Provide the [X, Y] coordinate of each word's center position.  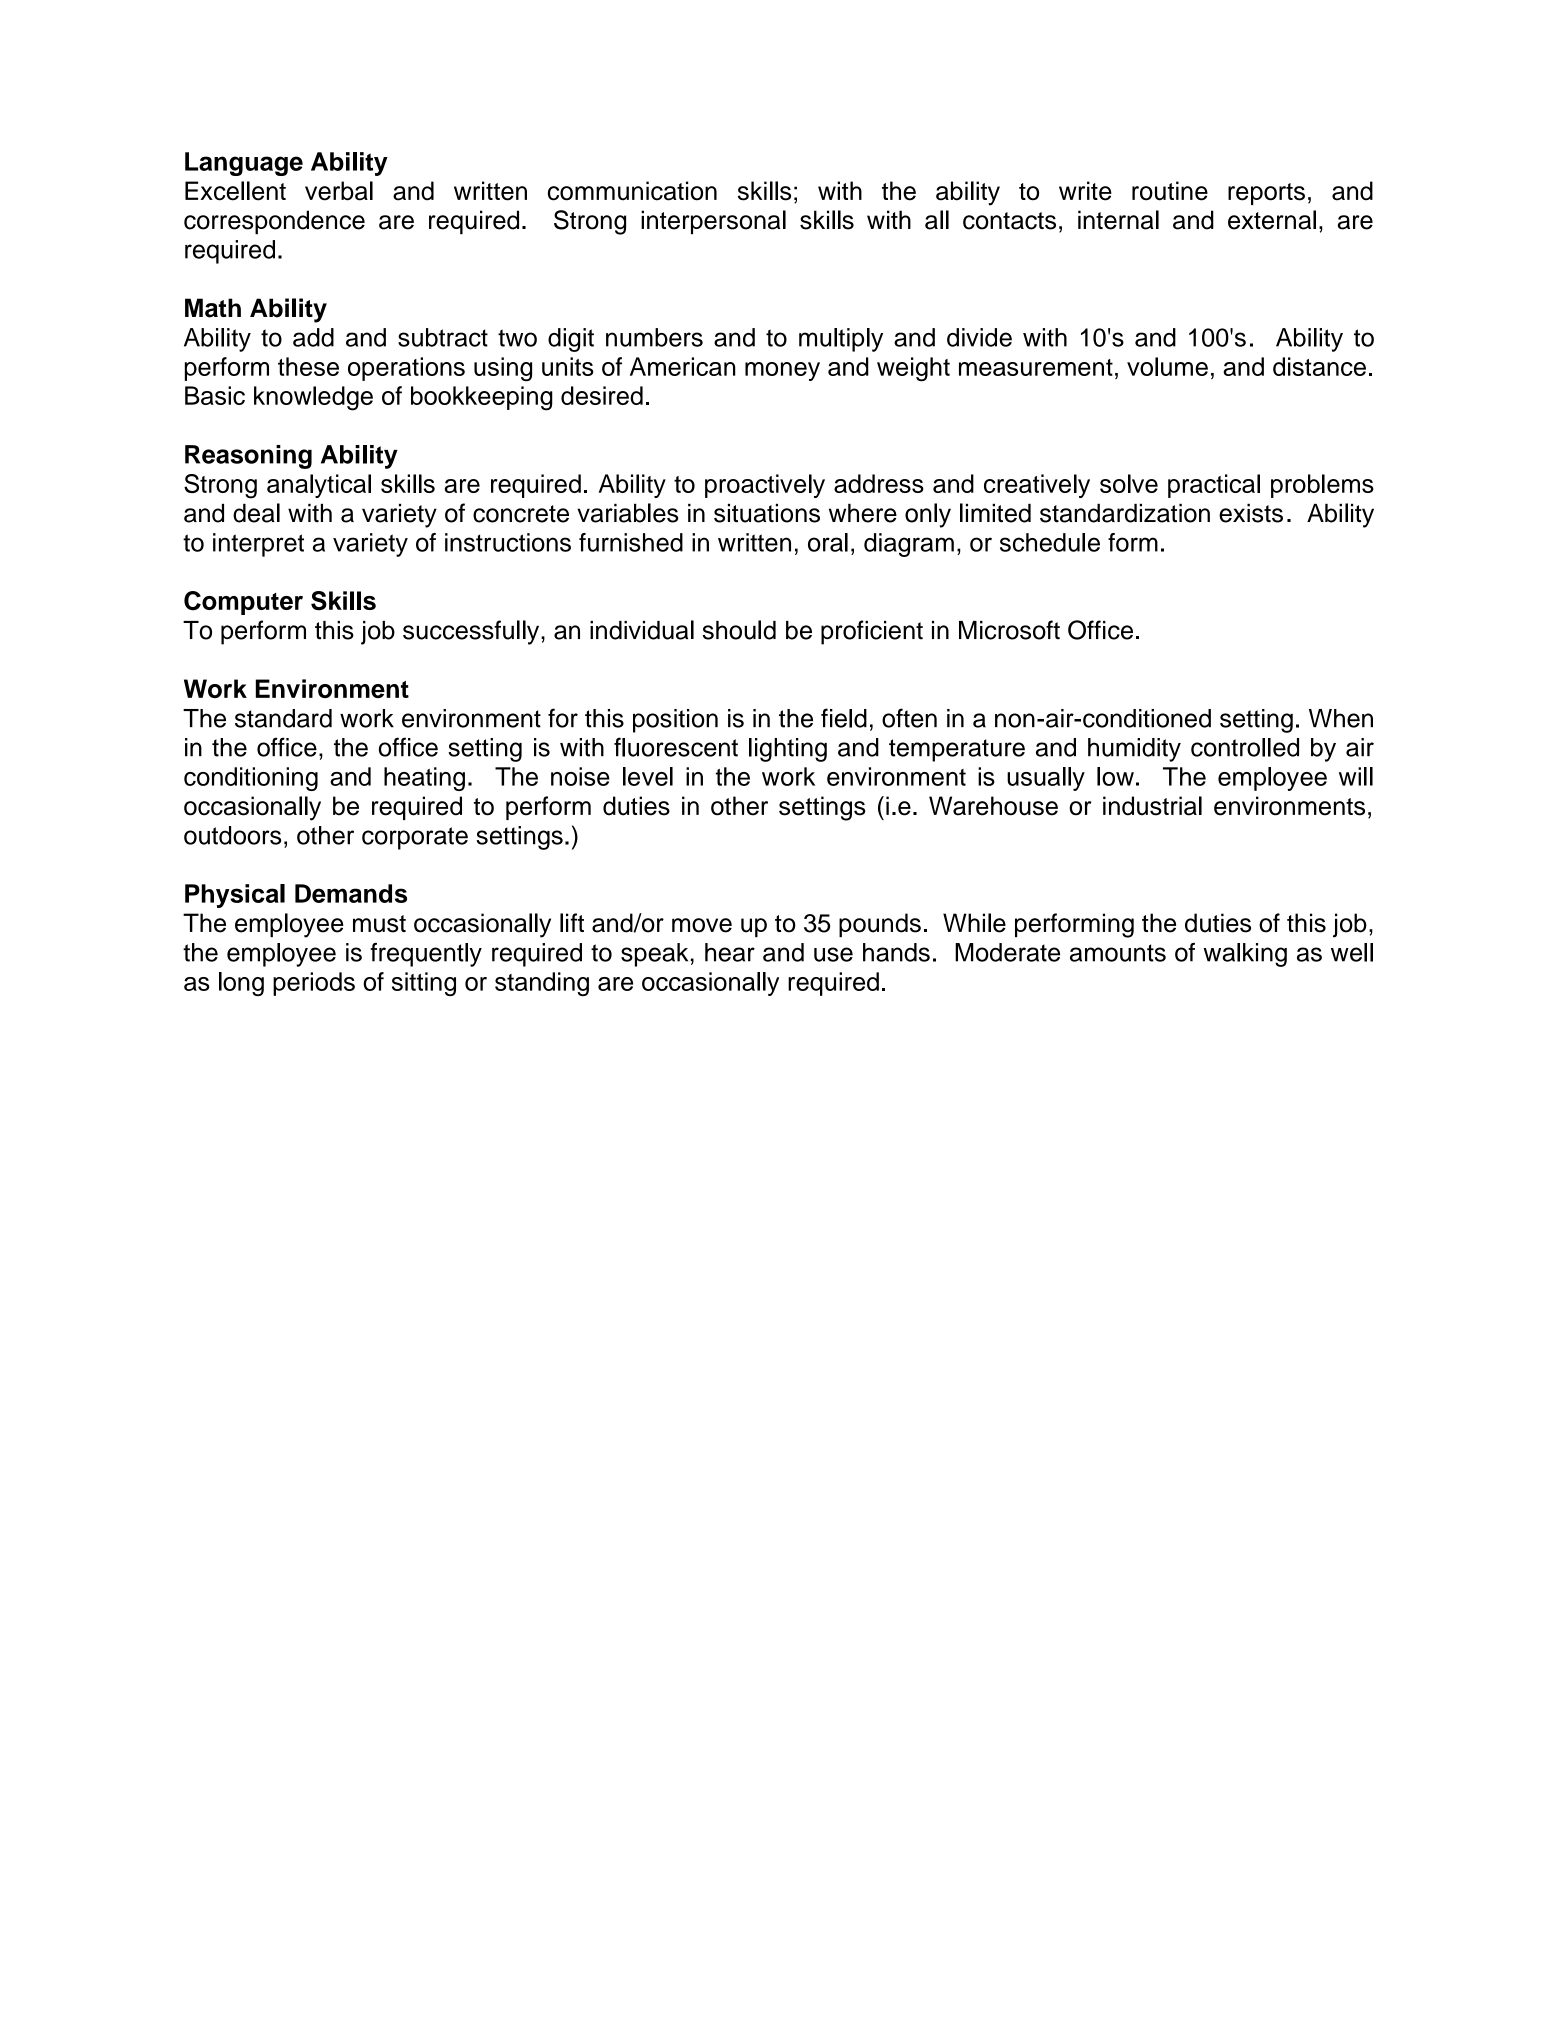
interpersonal [713, 222]
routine [1170, 191]
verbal [339, 191]
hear [730, 952]
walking [1245, 955]
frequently [426, 955]
